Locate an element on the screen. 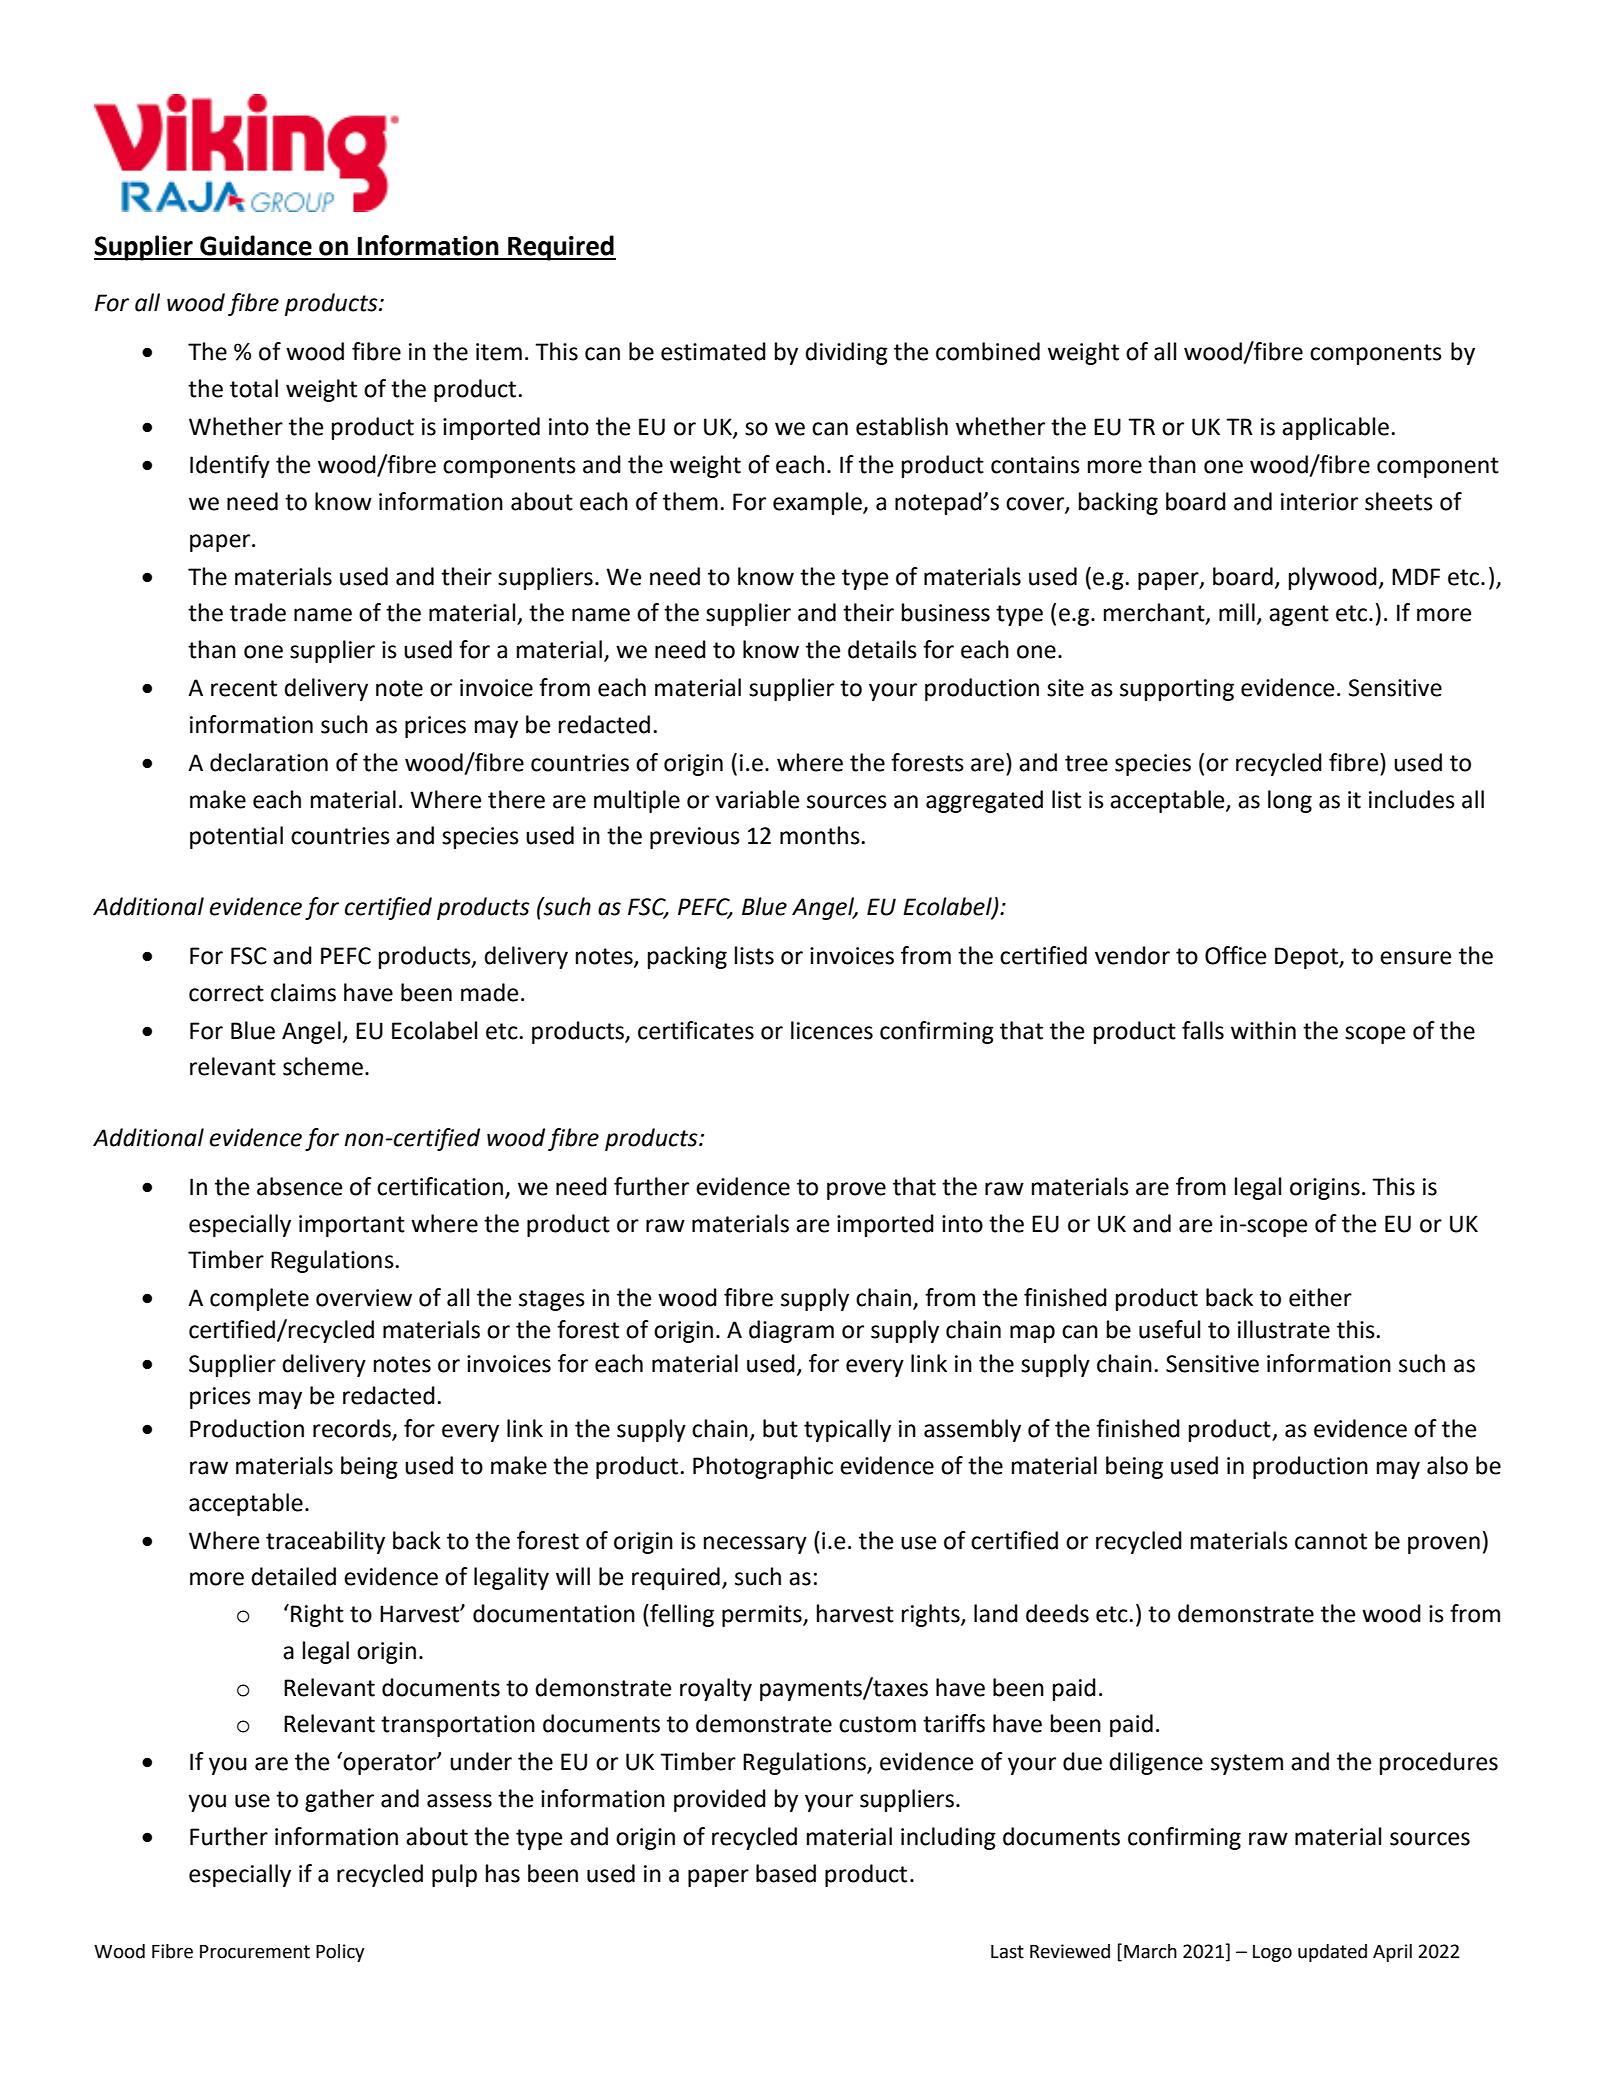  Policy is located at coordinates (340, 1953).
